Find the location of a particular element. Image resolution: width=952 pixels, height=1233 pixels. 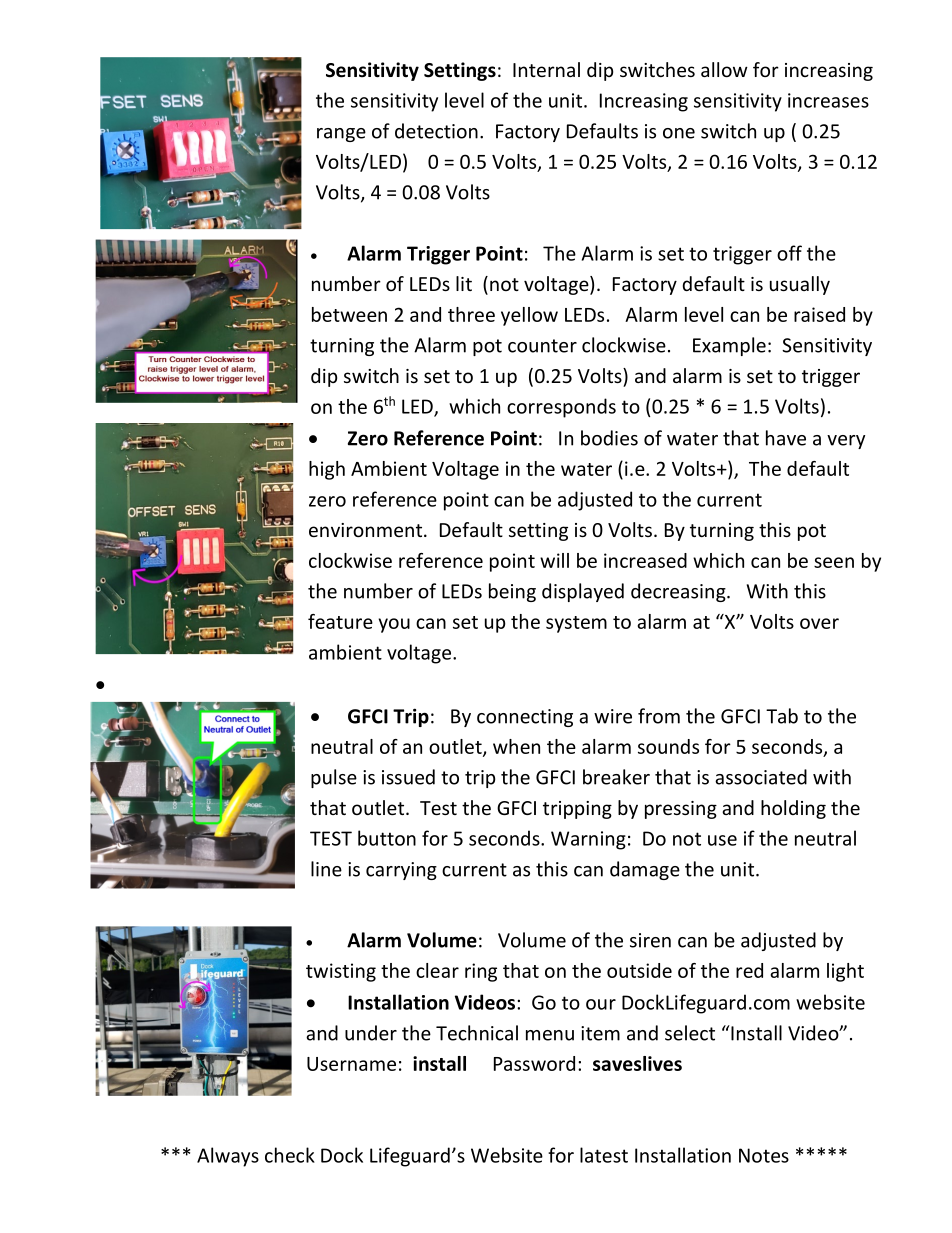

yellow is located at coordinates (529, 316).
